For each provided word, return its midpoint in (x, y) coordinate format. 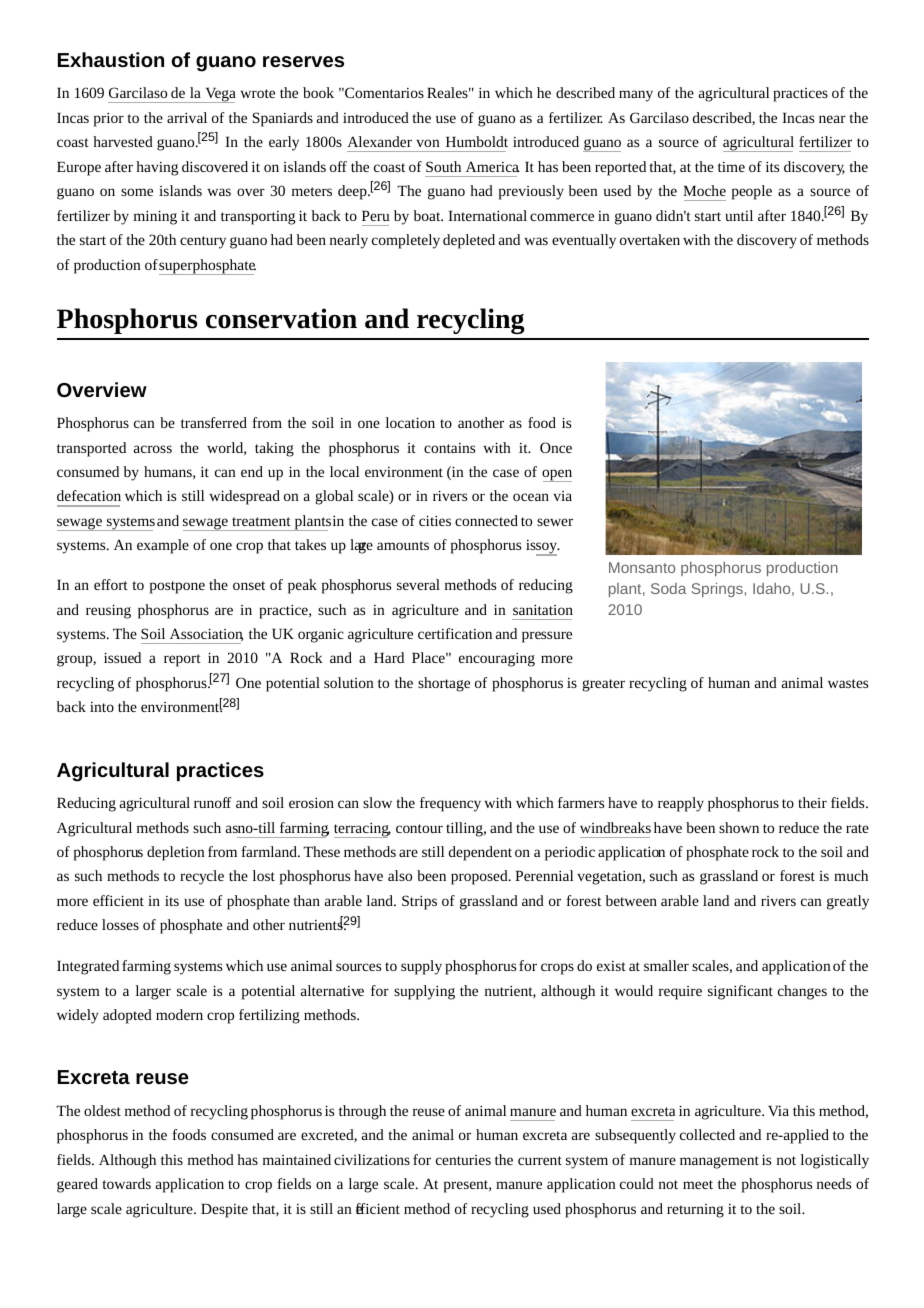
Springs (717, 590)
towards (126, 1183)
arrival (187, 117)
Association (206, 634)
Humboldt (477, 141)
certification (455, 633)
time (731, 167)
